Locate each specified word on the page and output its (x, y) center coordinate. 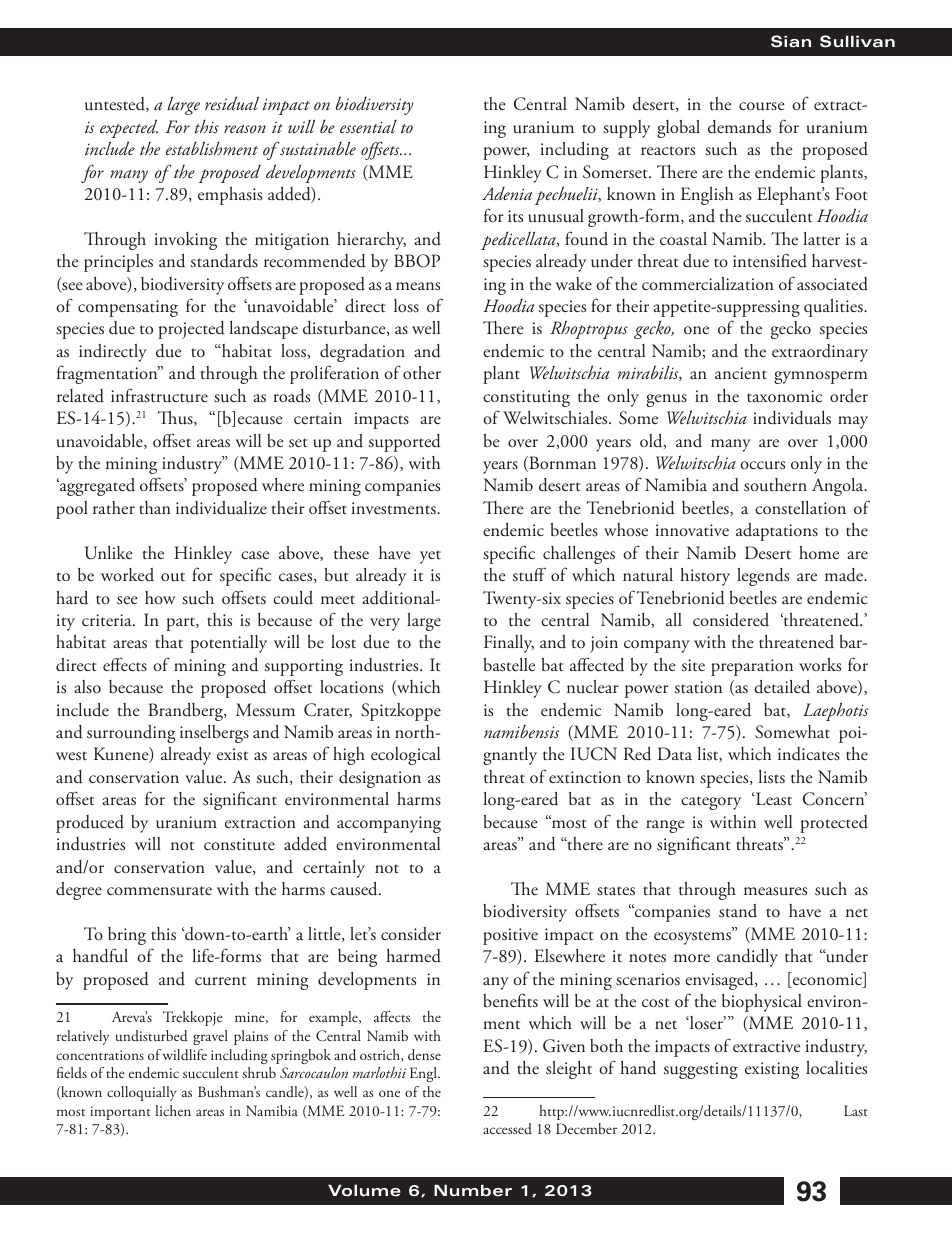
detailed (782, 687)
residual (232, 103)
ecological (405, 756)
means (418, 286)
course (762, 106)
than (155, 507)
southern (775, 485)
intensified (770, 260)
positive (510, 936)
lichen (173, 1110)
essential (368, 126)
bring (127, 936)
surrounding (131, 734)
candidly (747, 958)
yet (430, 557)
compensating (128, 308)
